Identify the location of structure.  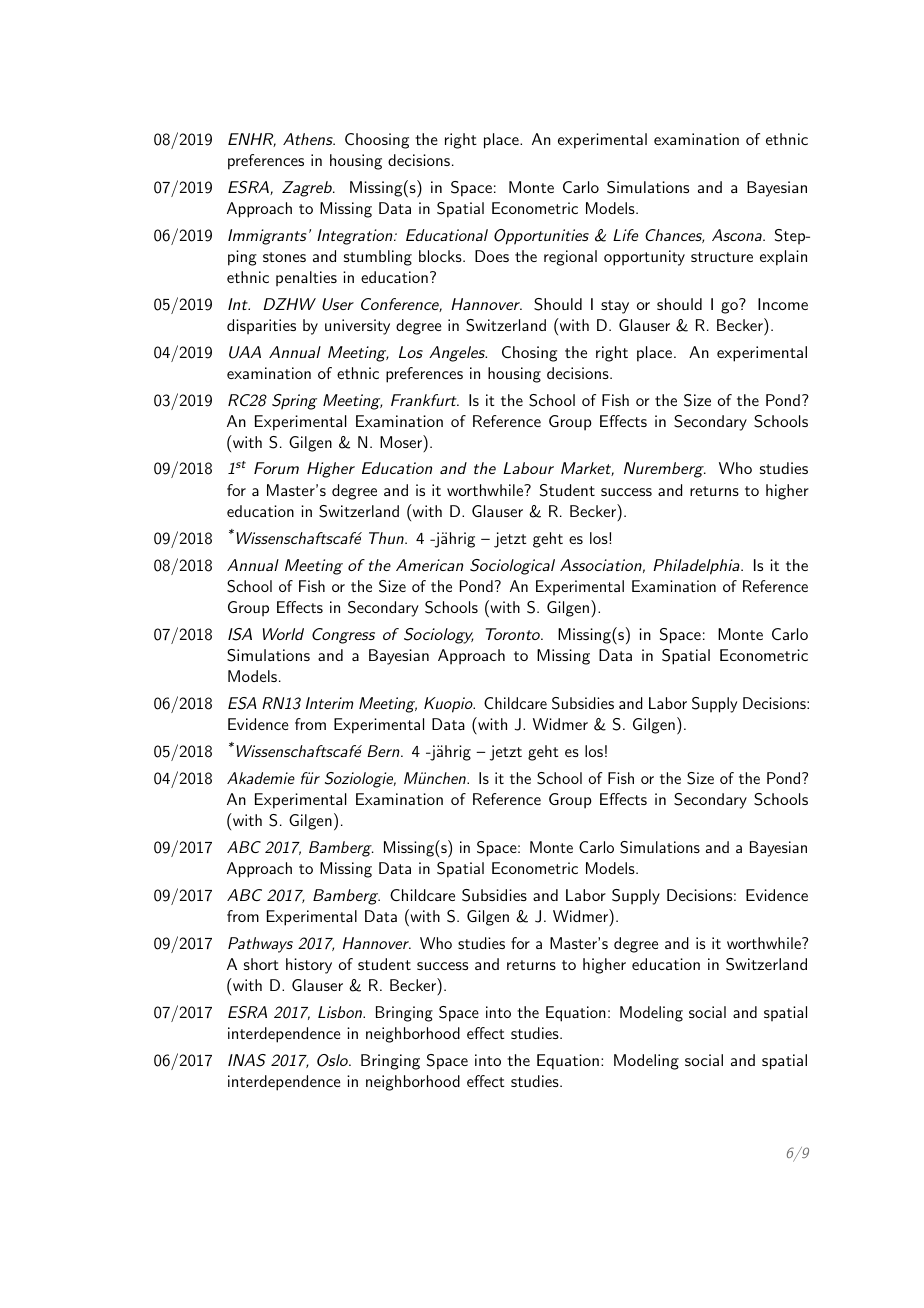
(722, 257).
